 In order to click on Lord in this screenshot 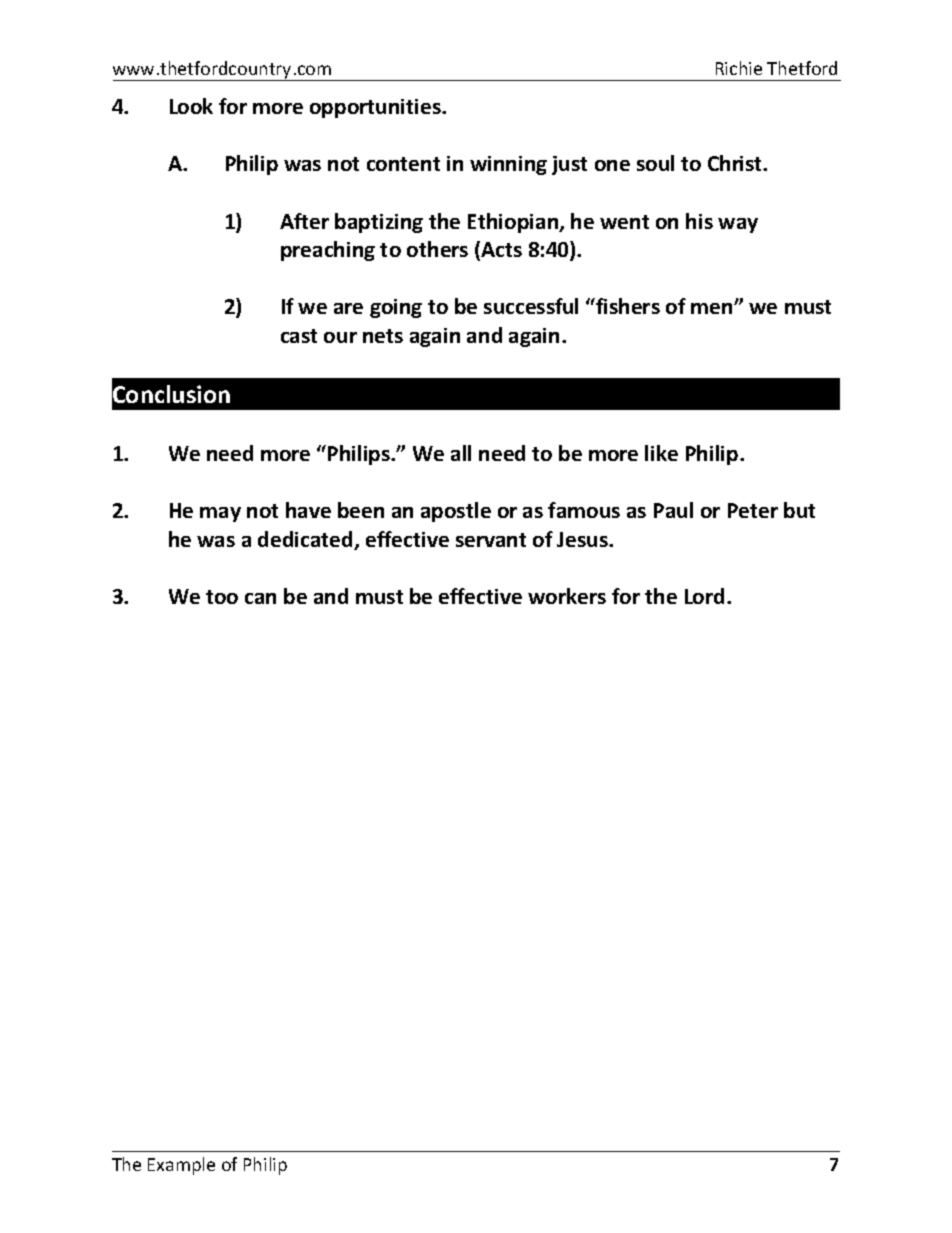, I will do `click(704, 596)`.
